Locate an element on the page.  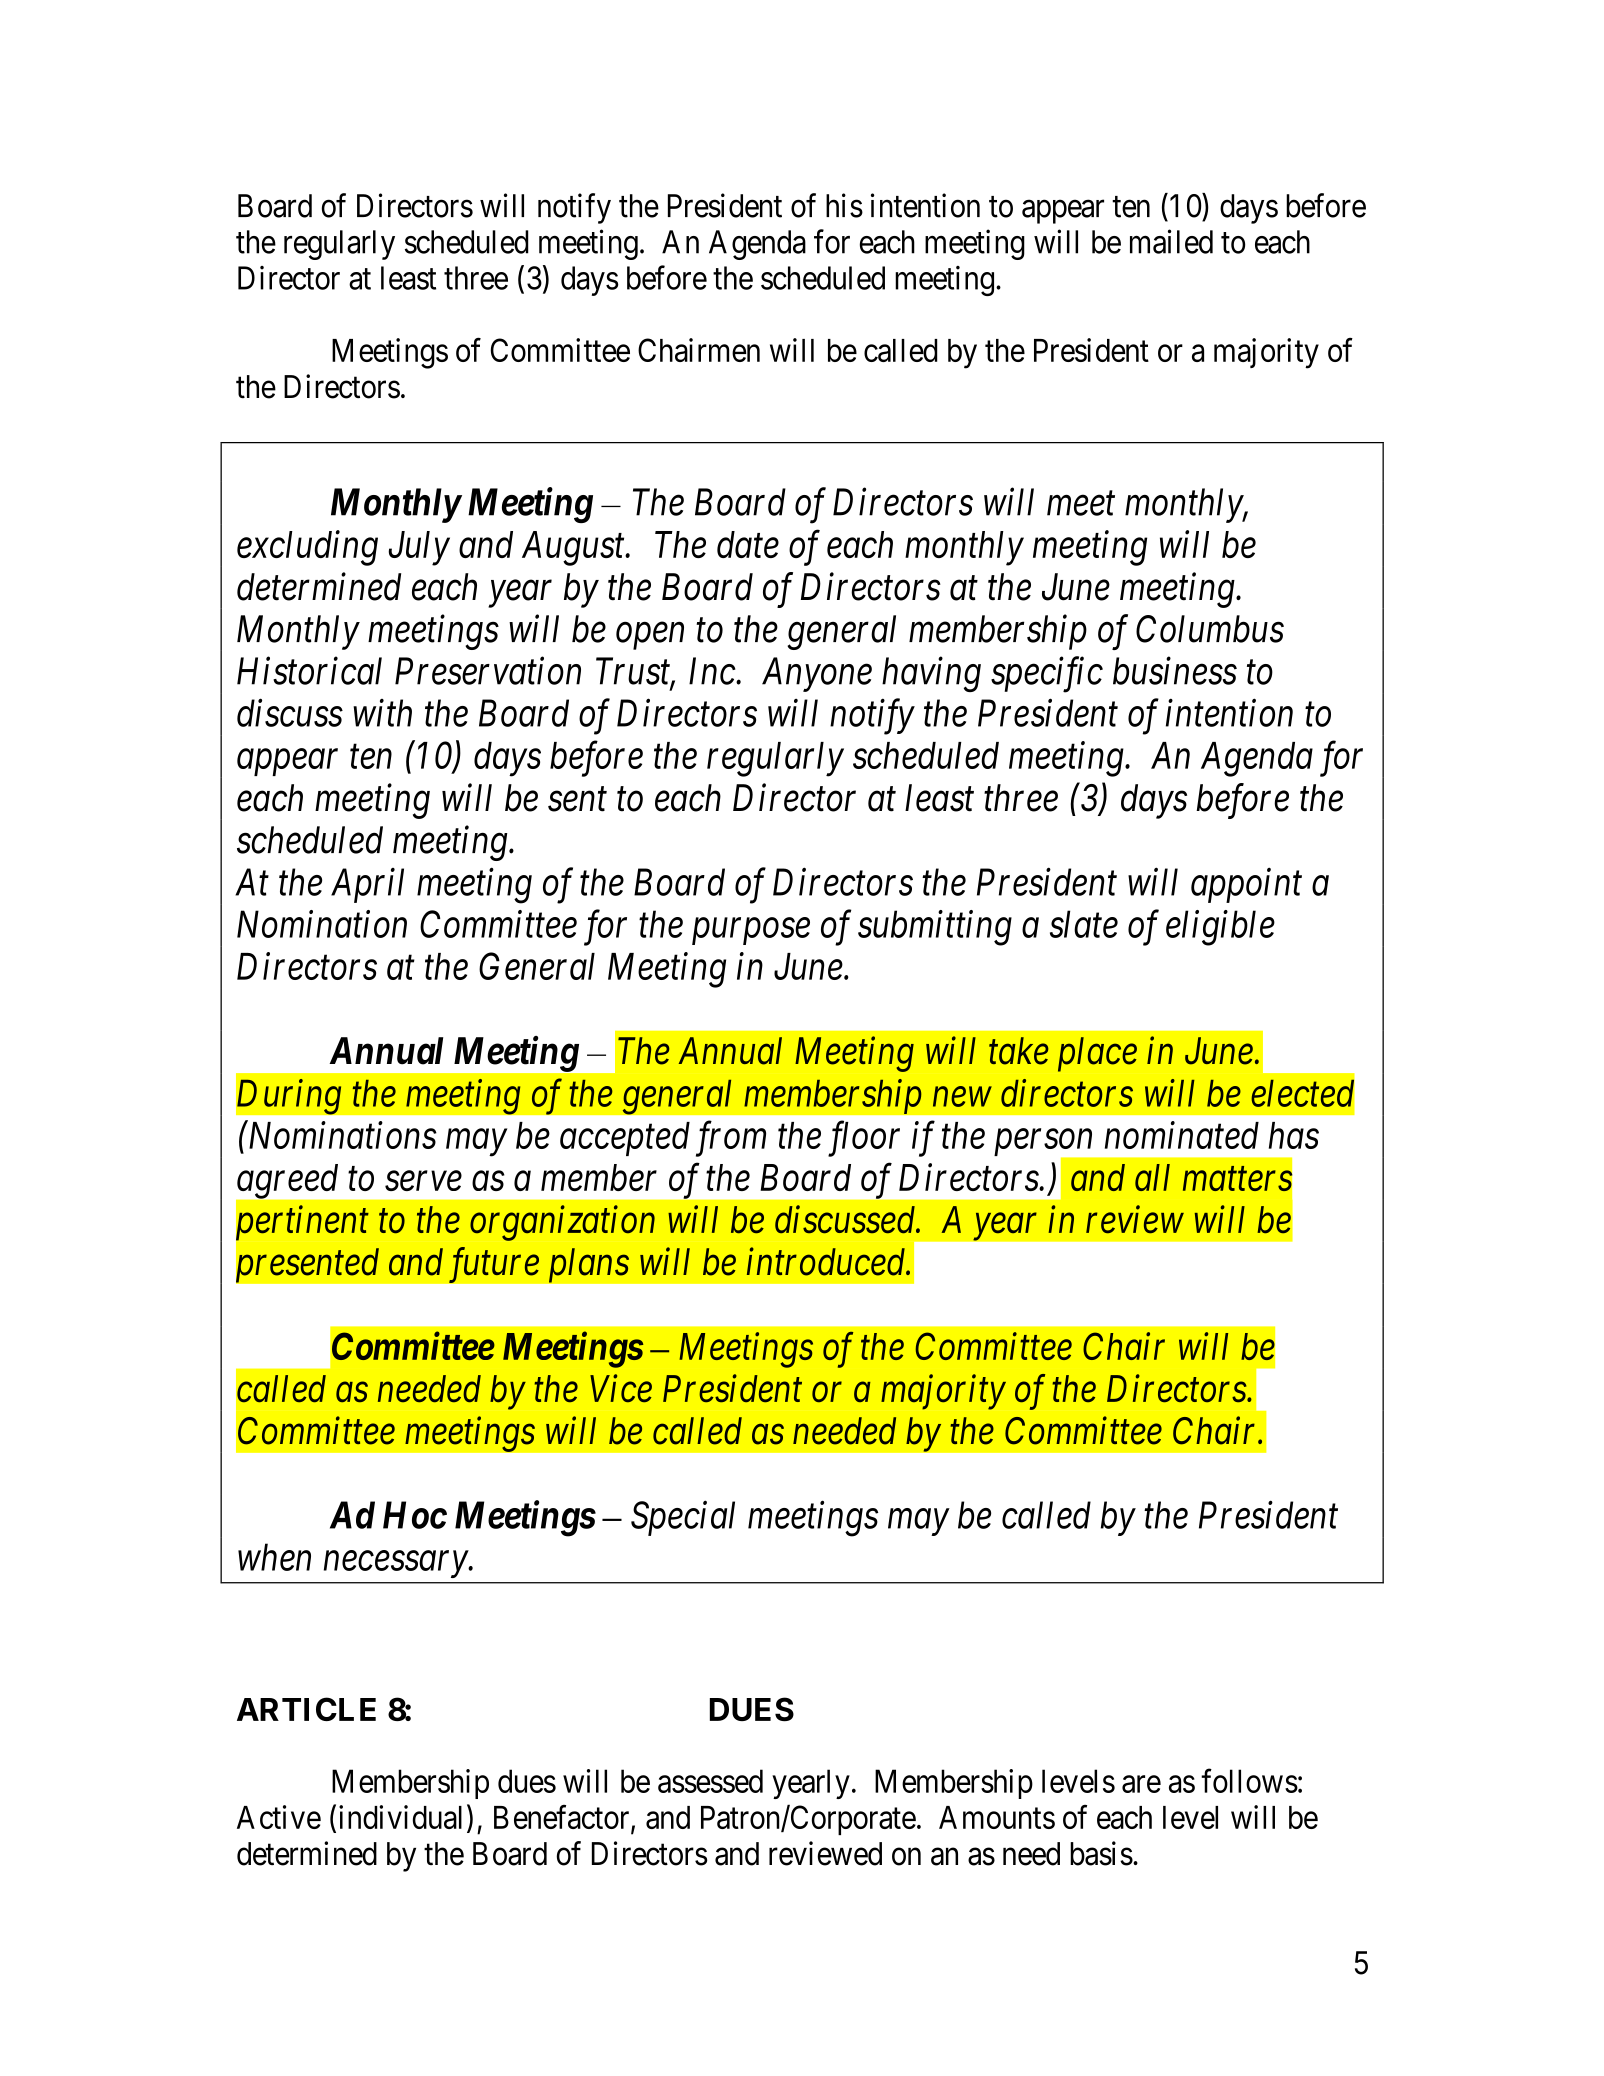
necessary is located at coordinates (396, 1565).
